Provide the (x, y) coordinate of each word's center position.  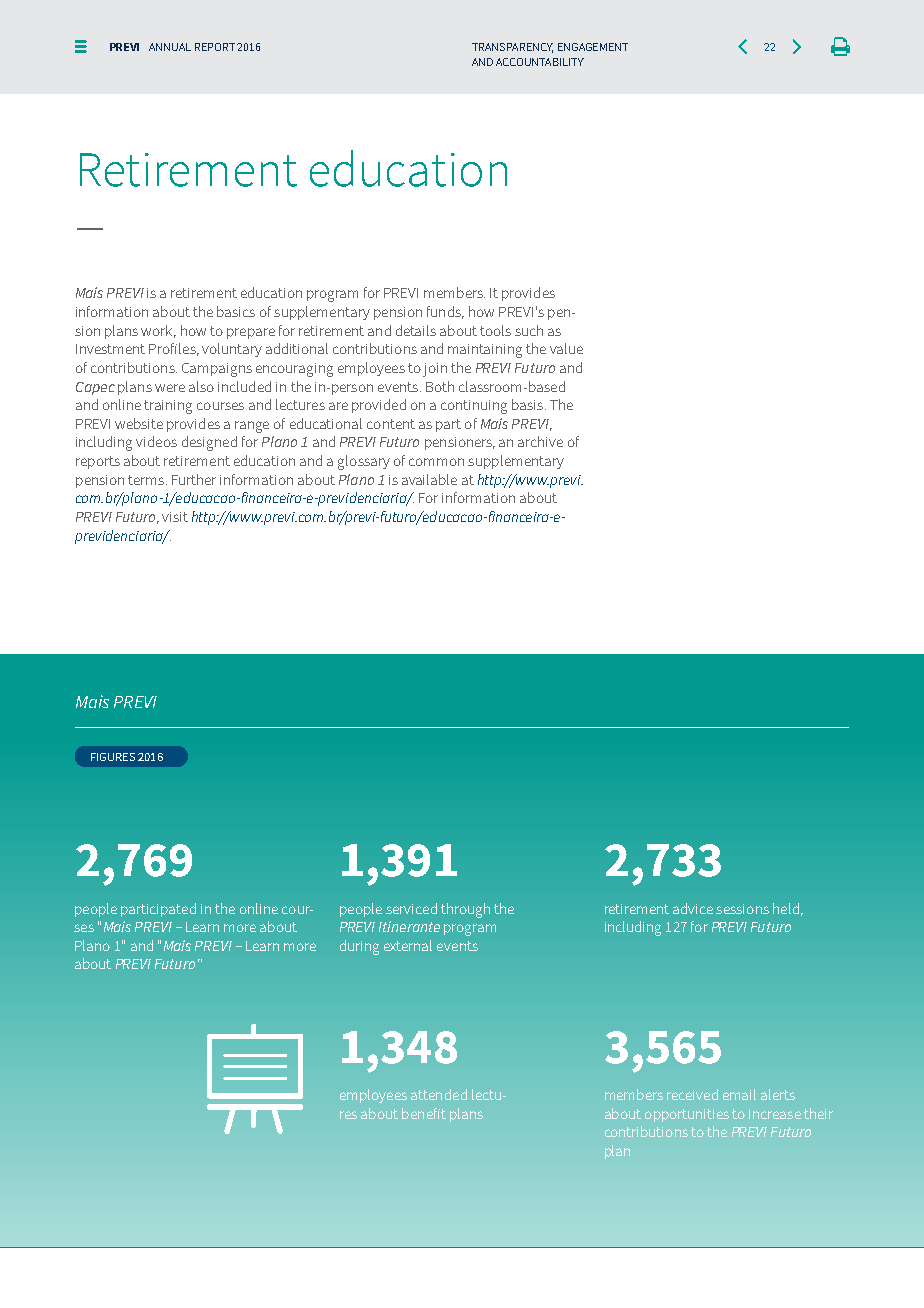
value (566, 348)
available (429, 479)
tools (495, 330)
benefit (424, 1113)
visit (175, 517)
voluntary (232, 350)
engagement (593, 47)
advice (693, 908)
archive (540, 441)
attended (439, 1094)
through (465, 910)
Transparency (512, 48)
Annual (170, 47)
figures (113, 757)
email (739, 1094)
